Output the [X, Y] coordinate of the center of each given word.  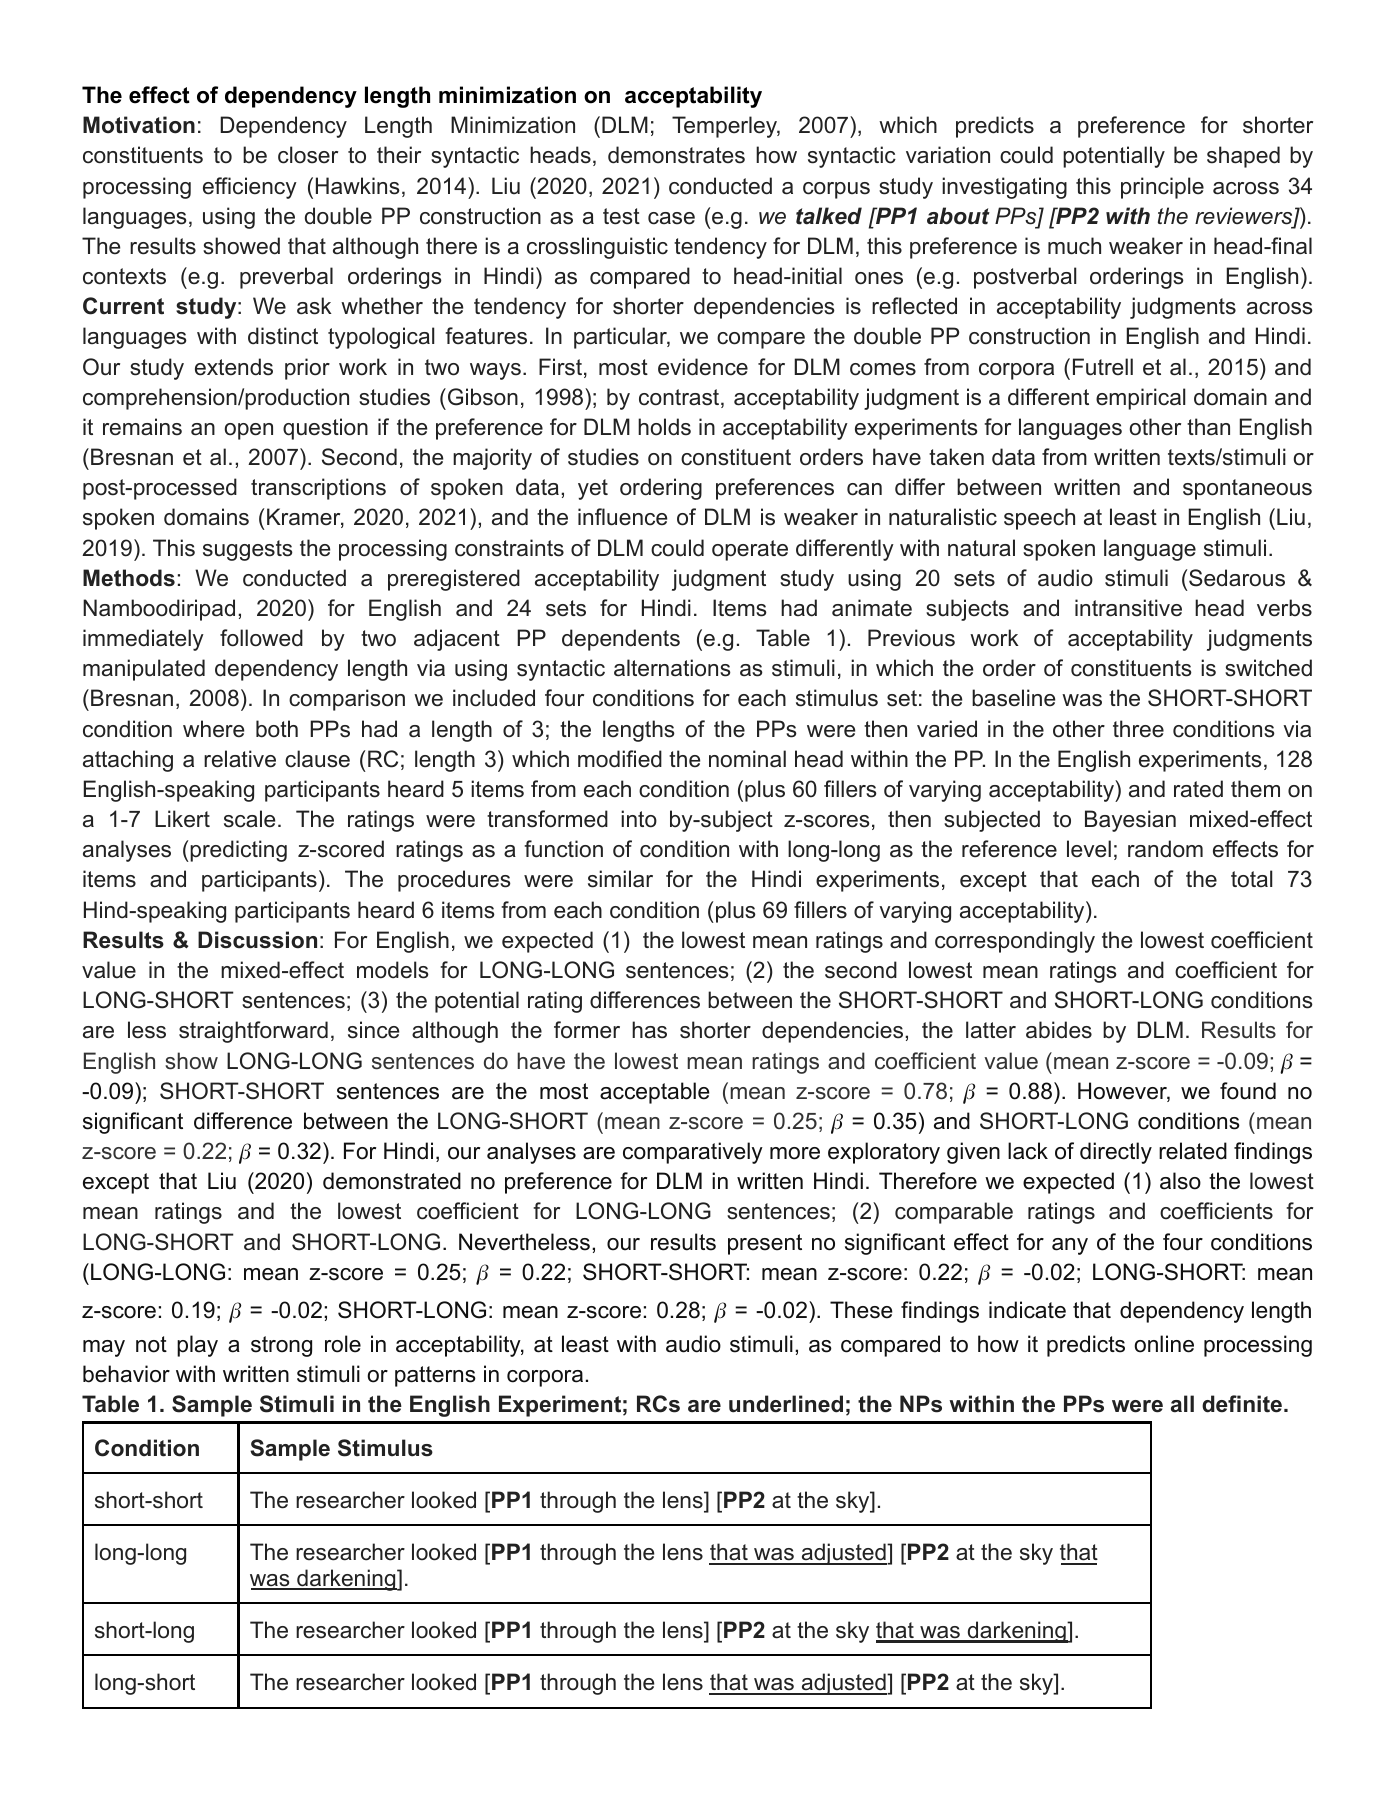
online [1164, 1344]
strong [281, 1346]
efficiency [250, 188]
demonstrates [676, 155]
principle [1162, 188]
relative [240, 759]
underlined [786, 1404]
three [1138, 729]
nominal [747, 759]
